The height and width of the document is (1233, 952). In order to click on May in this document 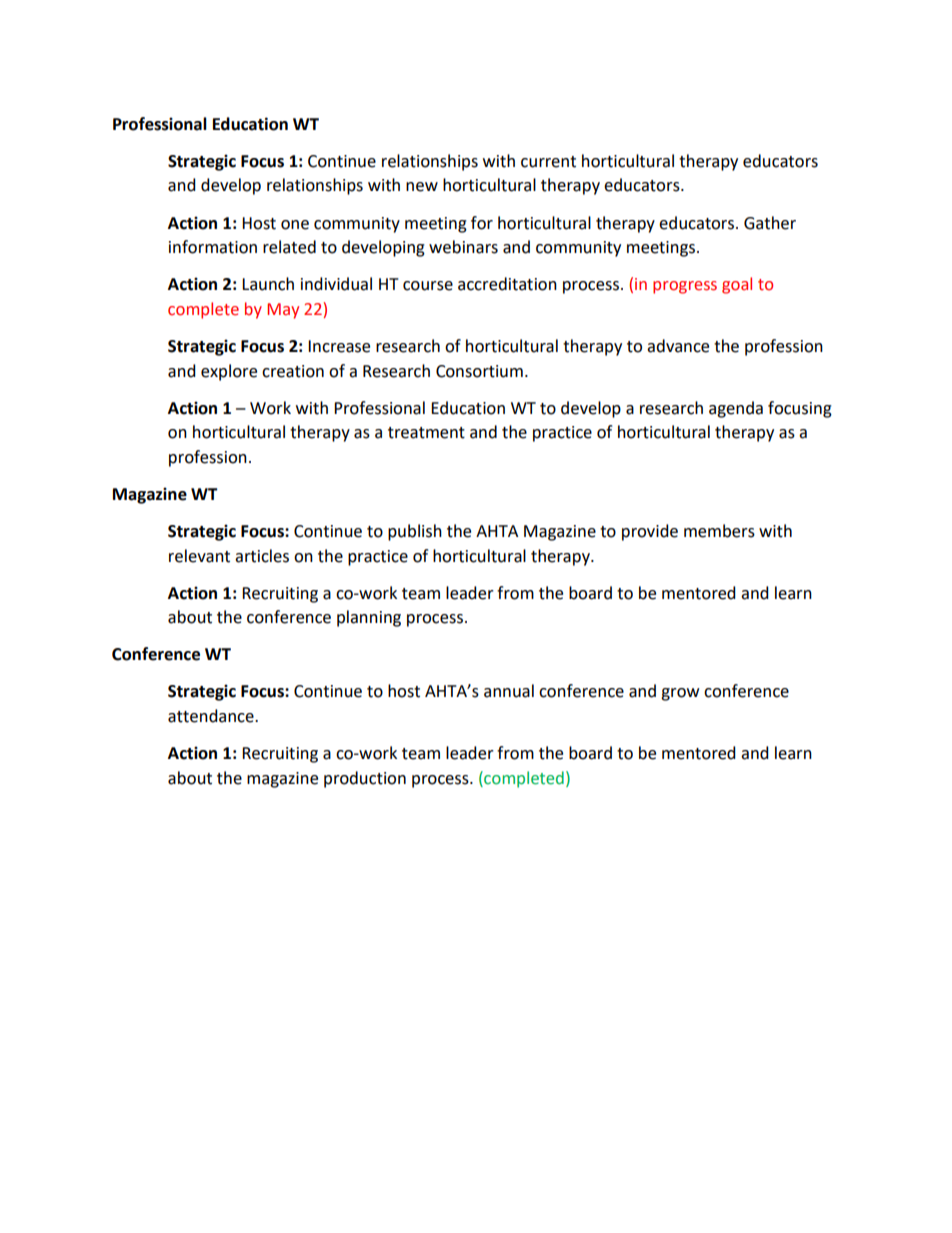, I will do `click(283, 311)`.
